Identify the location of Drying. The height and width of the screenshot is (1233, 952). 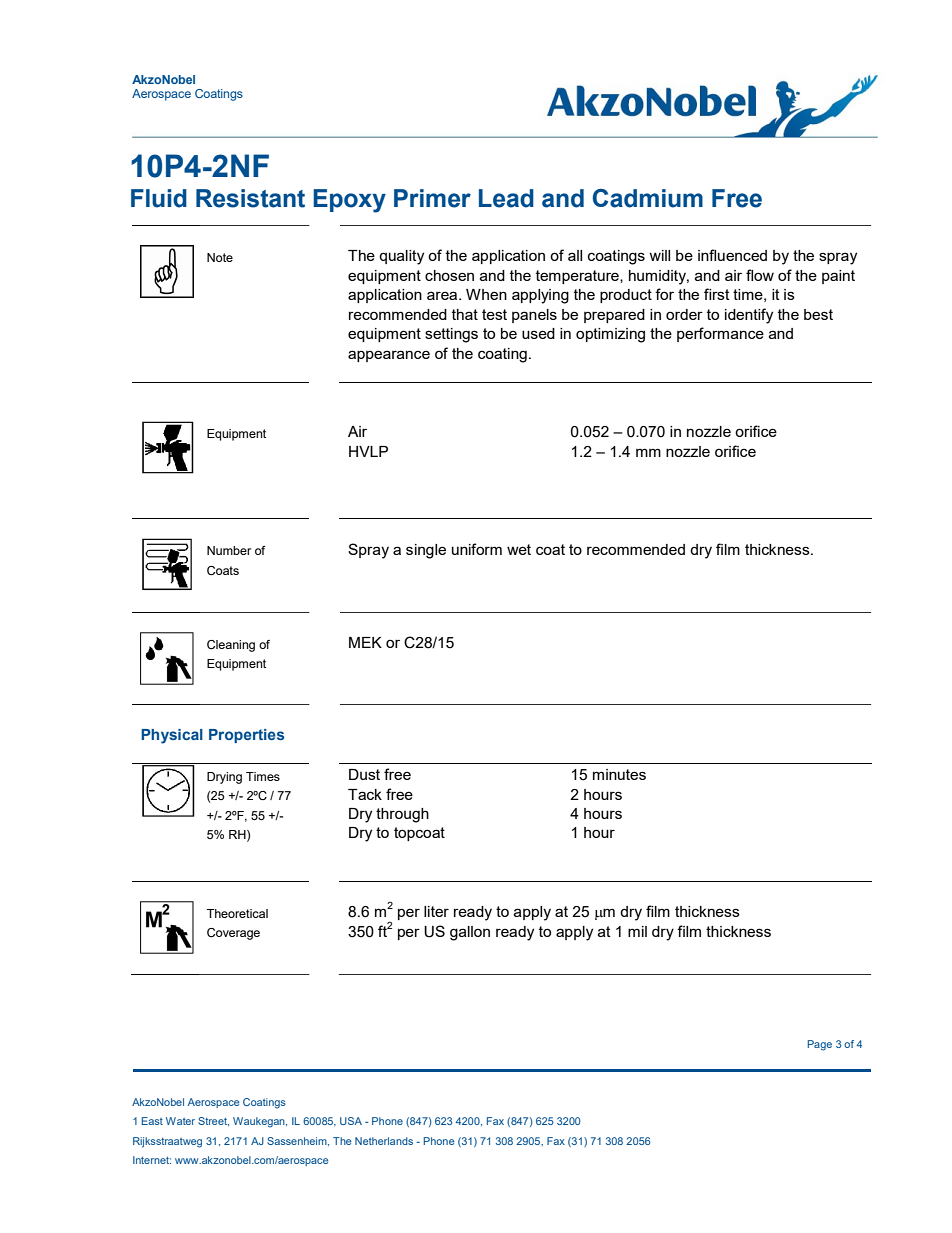
(224, 778).
